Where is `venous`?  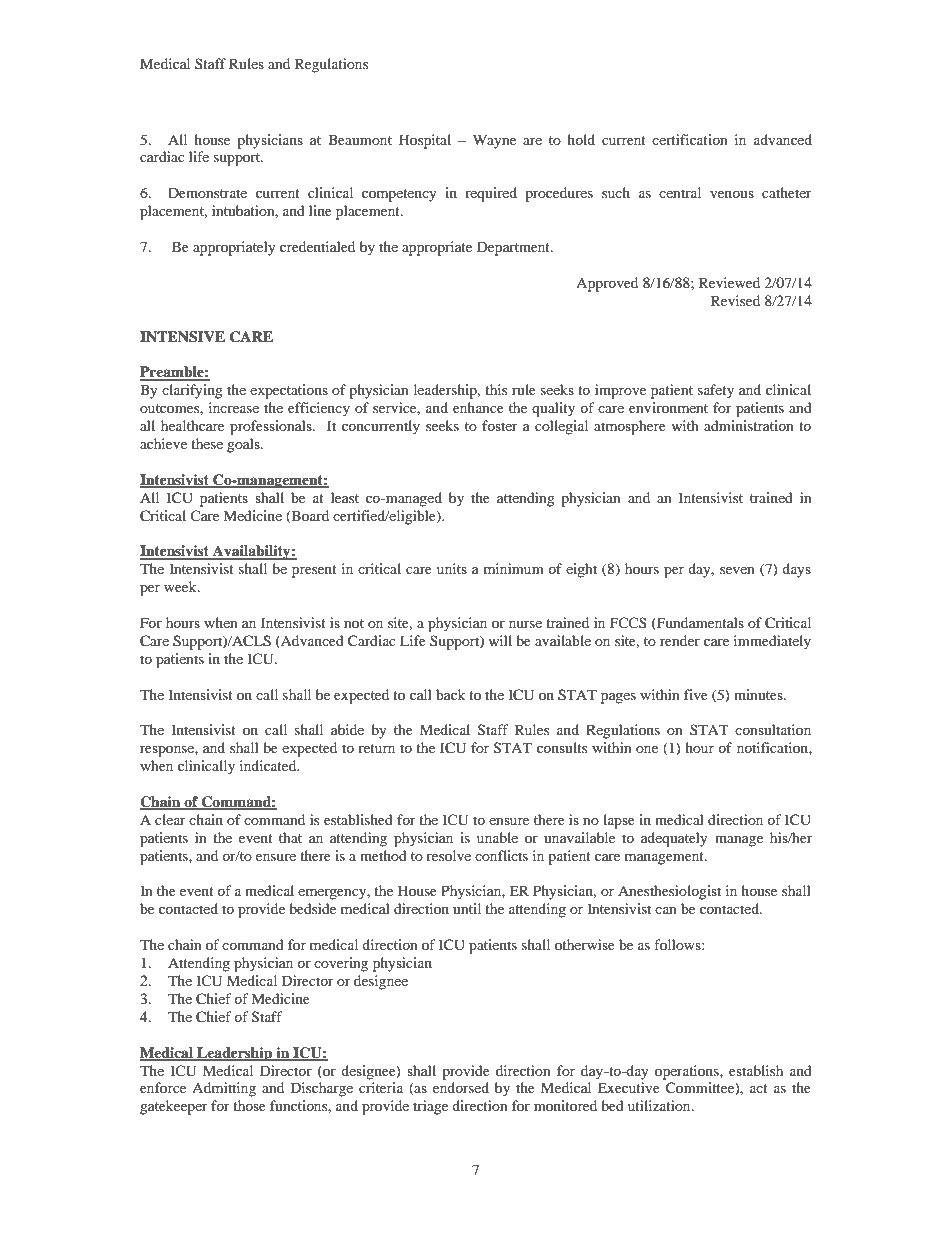
venous is located at coordinates (732, 194).
